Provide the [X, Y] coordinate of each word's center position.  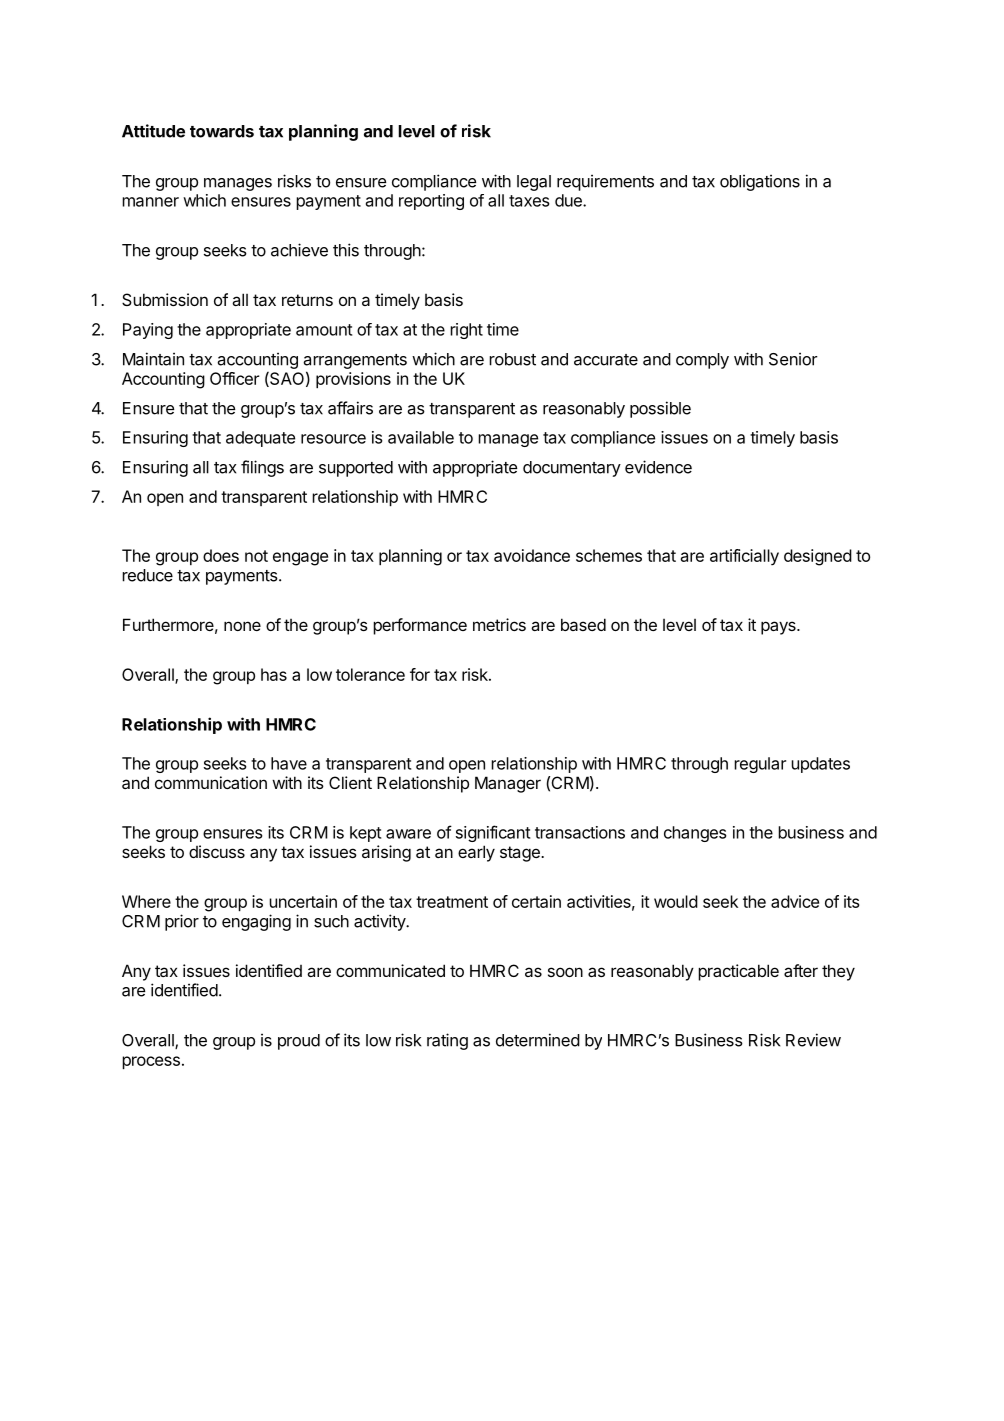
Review [813, 1040]
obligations [760, 182]
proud [299, 1042]
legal [534, 183]
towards [222, 131]
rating [447, 1041]
